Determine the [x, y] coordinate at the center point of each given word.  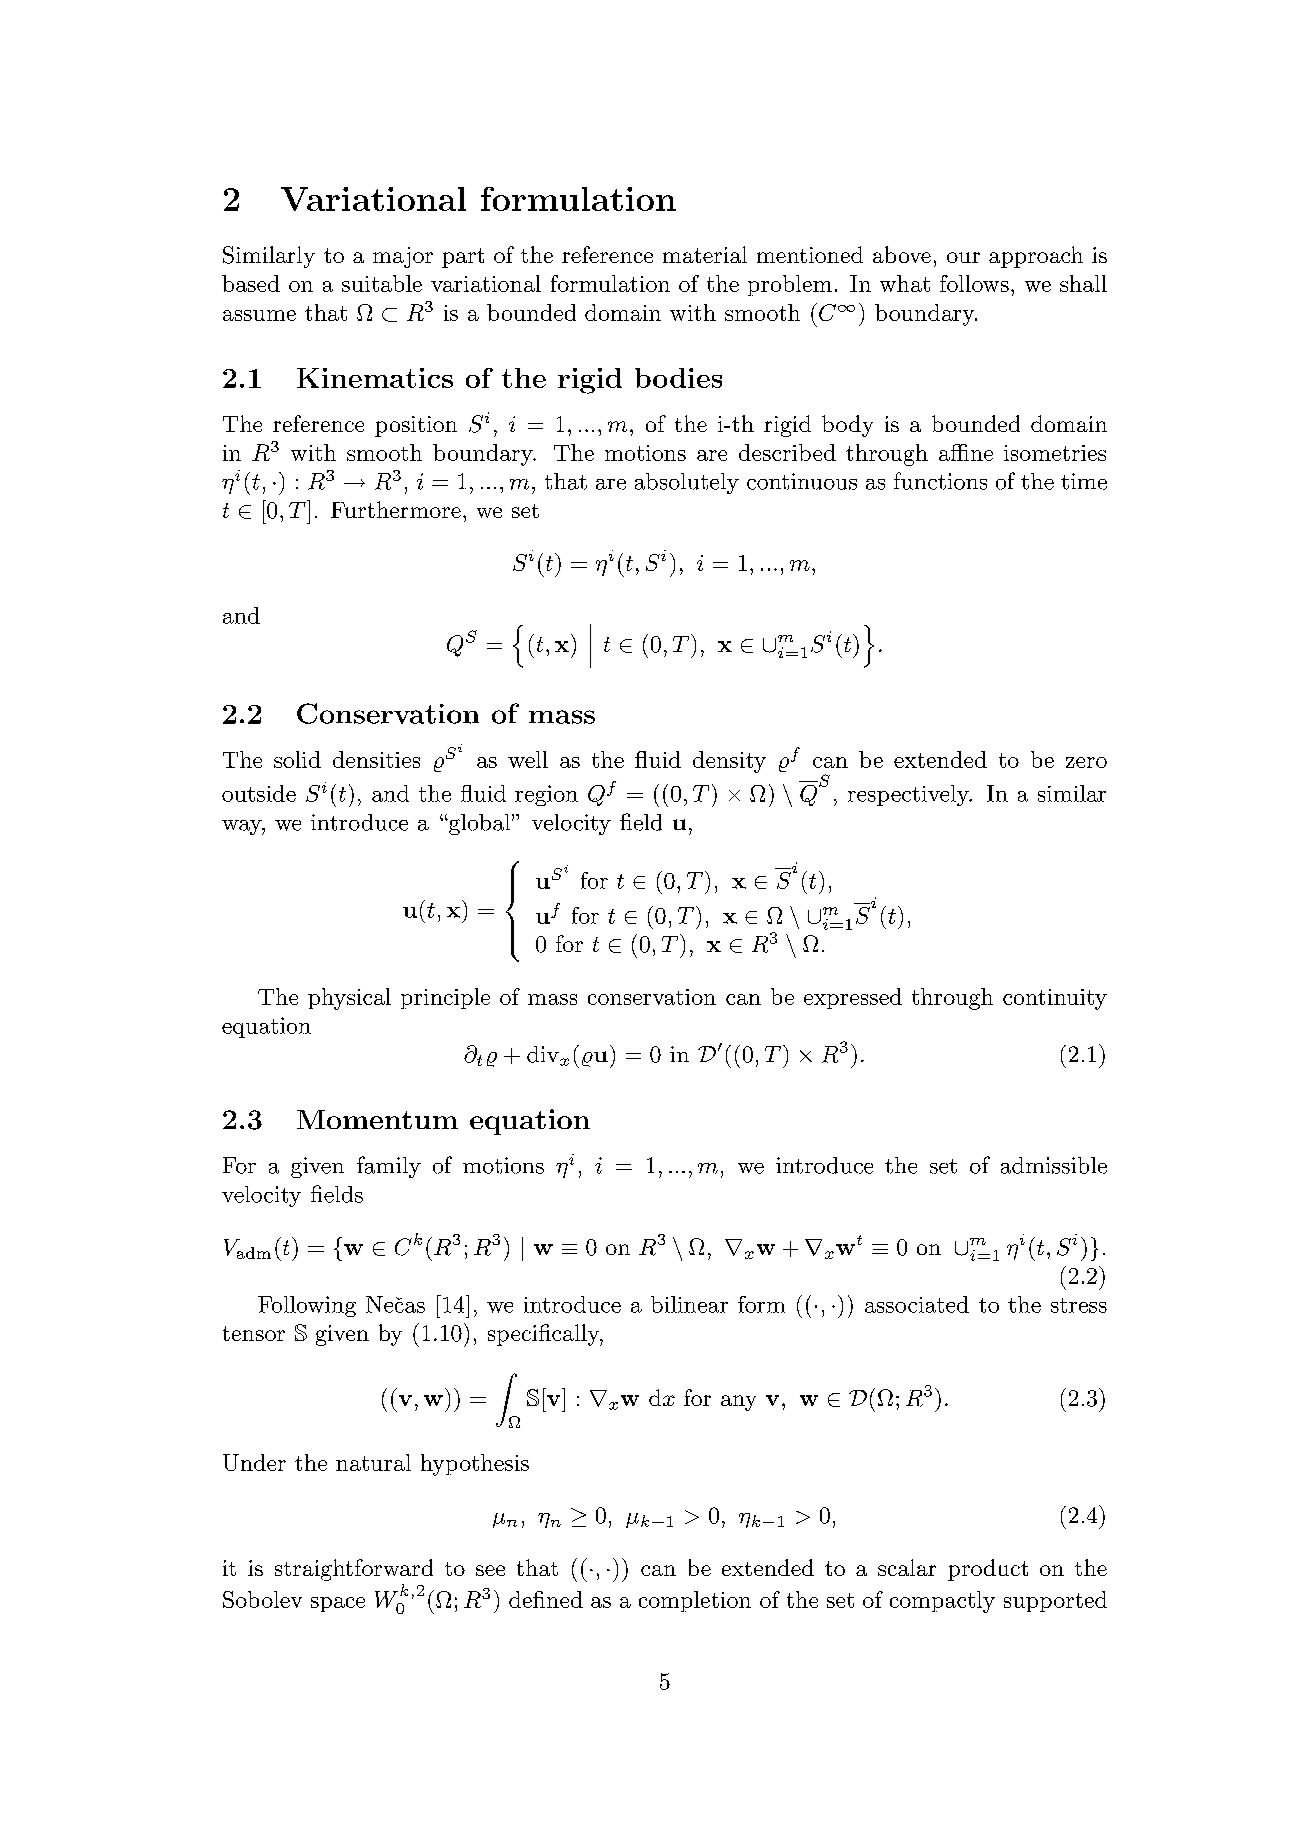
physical [349, 999]
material [705, 254]
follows [974, 283]
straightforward [354, 1570]
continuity [1055, 999]
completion [695, 1601]
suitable [382, 283]
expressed [853, 998]
